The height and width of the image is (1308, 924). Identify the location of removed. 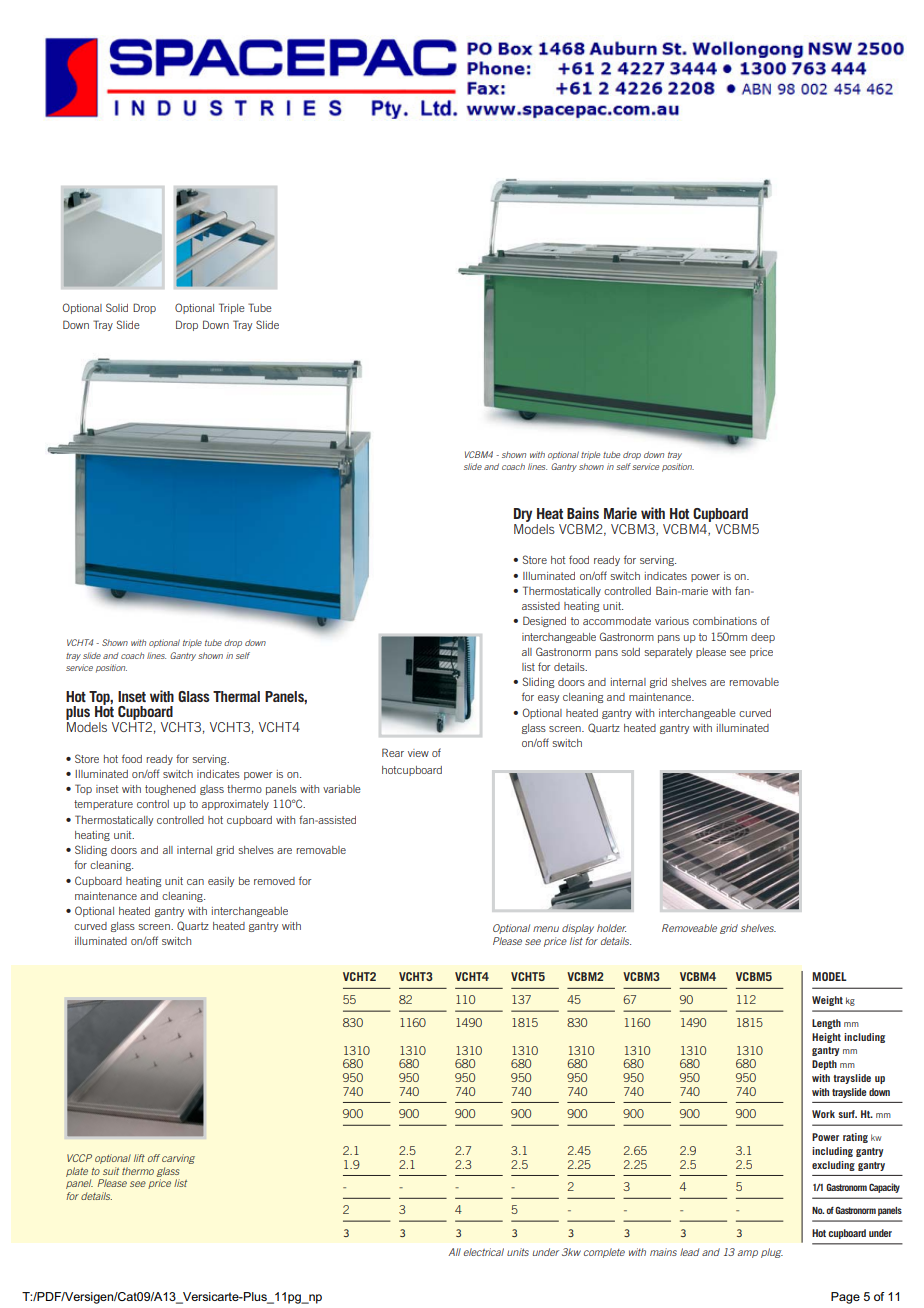
(274, 881).
